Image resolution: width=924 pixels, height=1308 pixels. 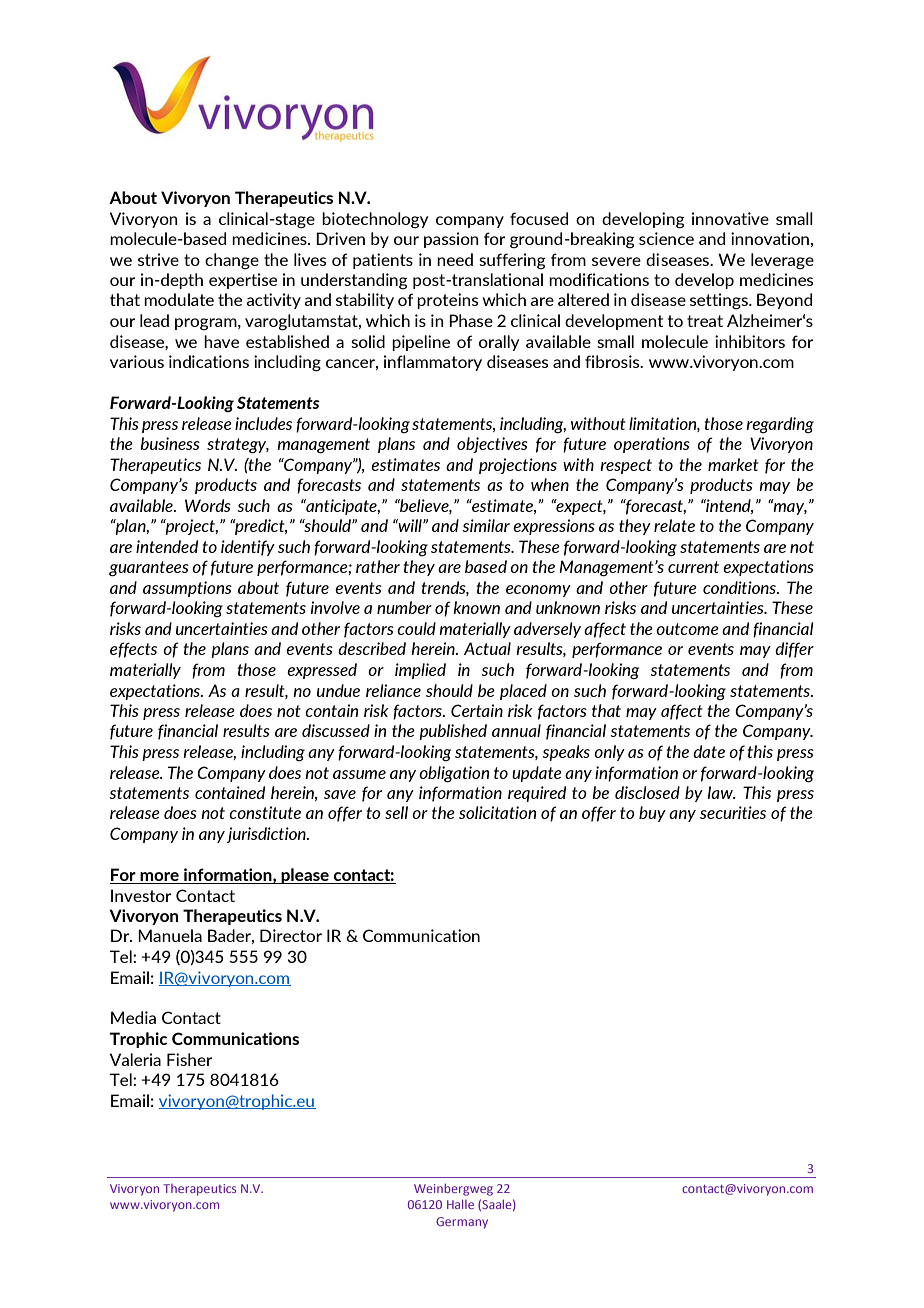 What do you see at coordinates (232, 261) in the image?
I see `change` at bounding box center [232, 261].
